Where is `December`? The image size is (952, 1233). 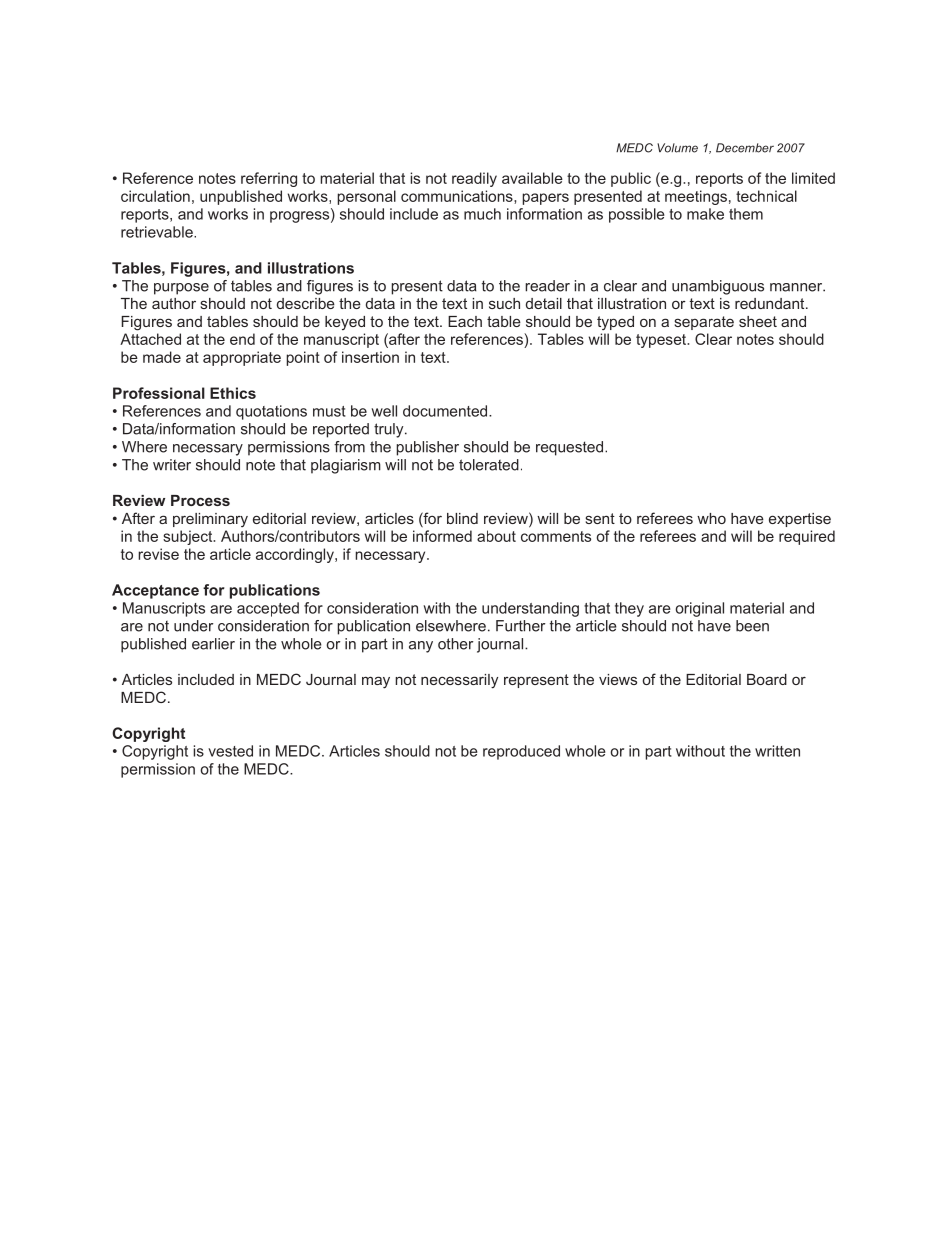
December is located at coordinates (745, 148).
